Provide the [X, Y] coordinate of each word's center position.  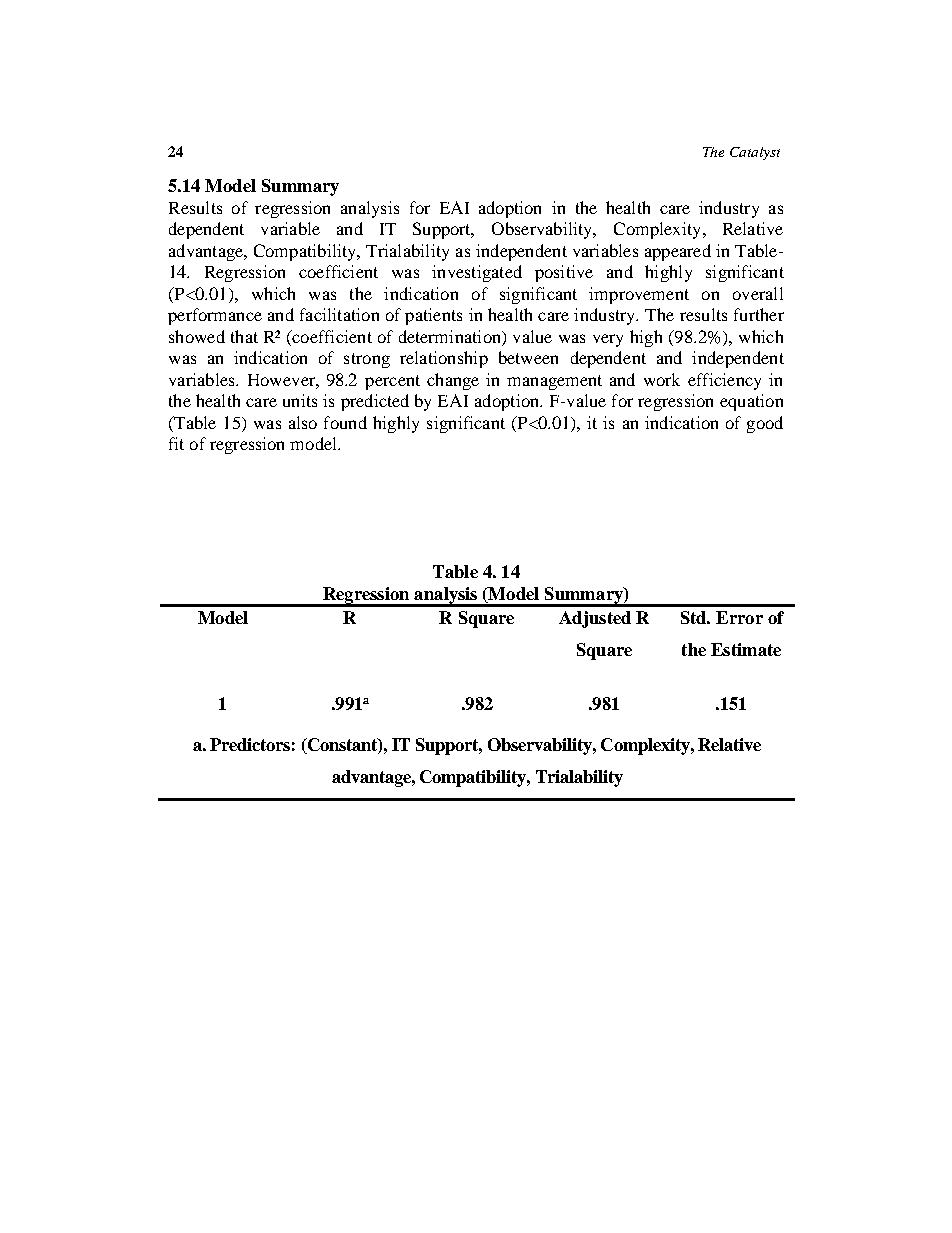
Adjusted [595, 619]
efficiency [724, 381]
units [300, 400]
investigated [477, 273]
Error [739, 617]
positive [564, 273]
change [453, 381]
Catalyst [755, 153]
